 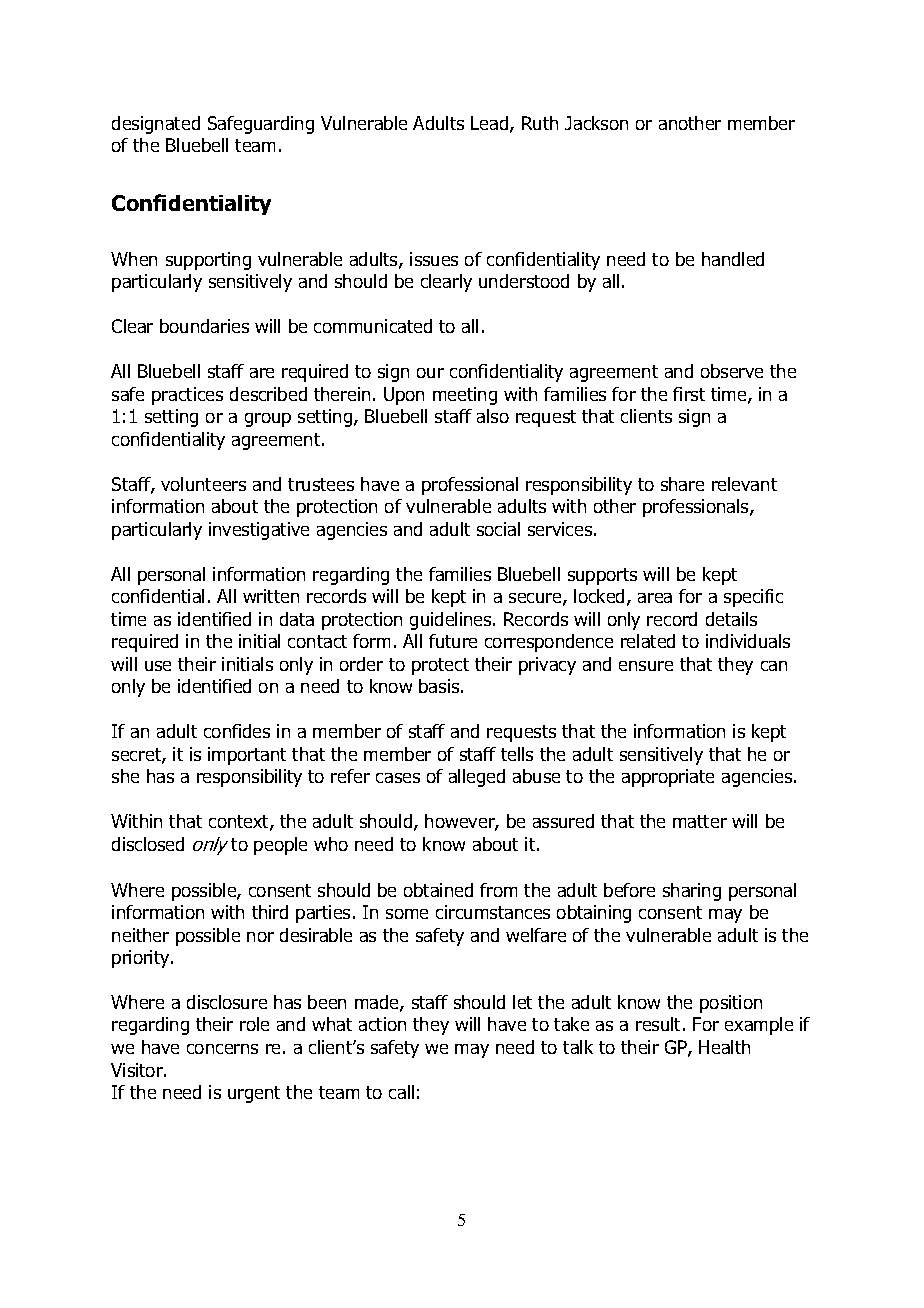 I want to click on guidelines, so click(x=452, y=621).
